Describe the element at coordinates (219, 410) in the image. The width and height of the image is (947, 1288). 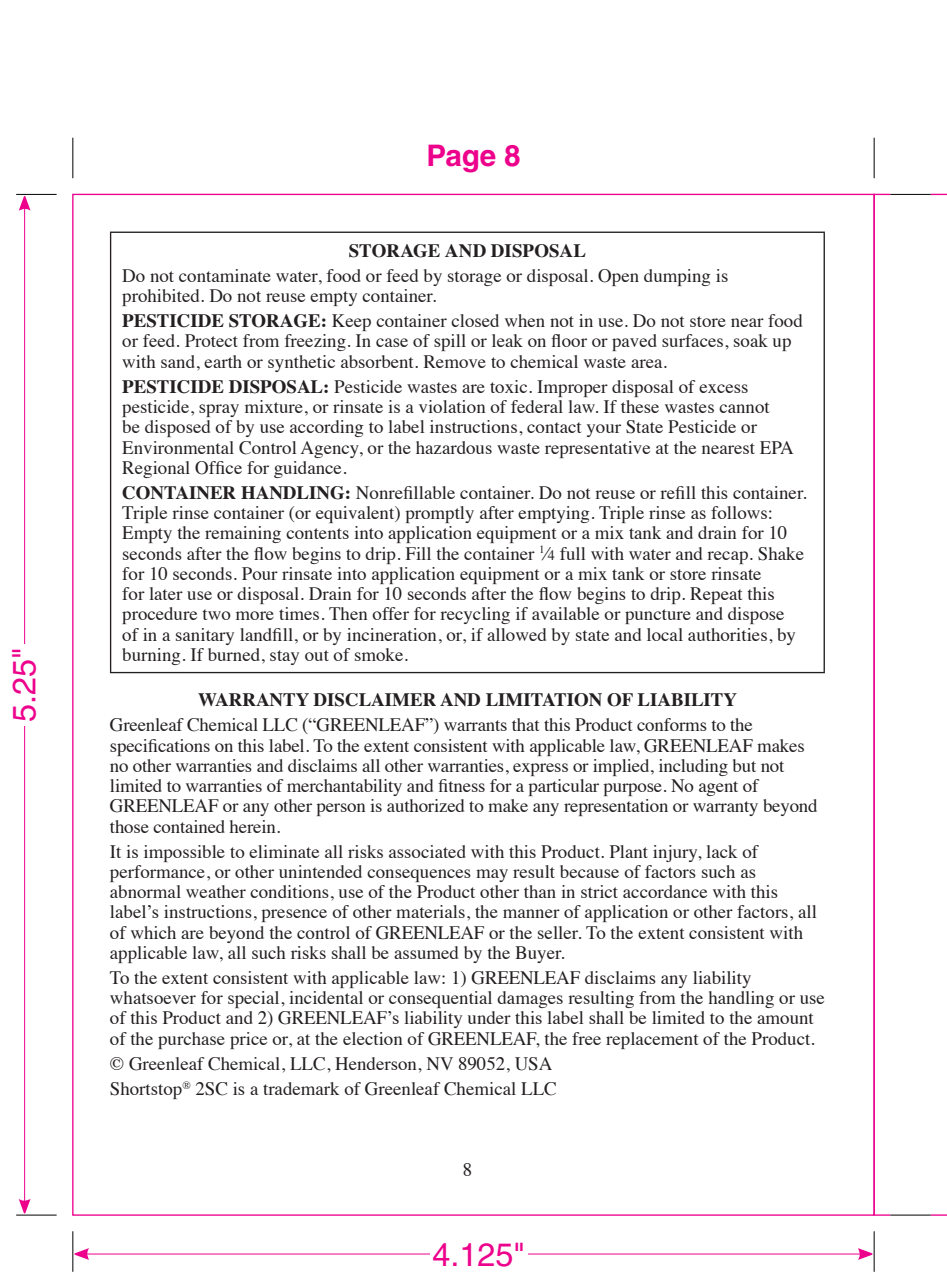
I see `spray` at that location.
